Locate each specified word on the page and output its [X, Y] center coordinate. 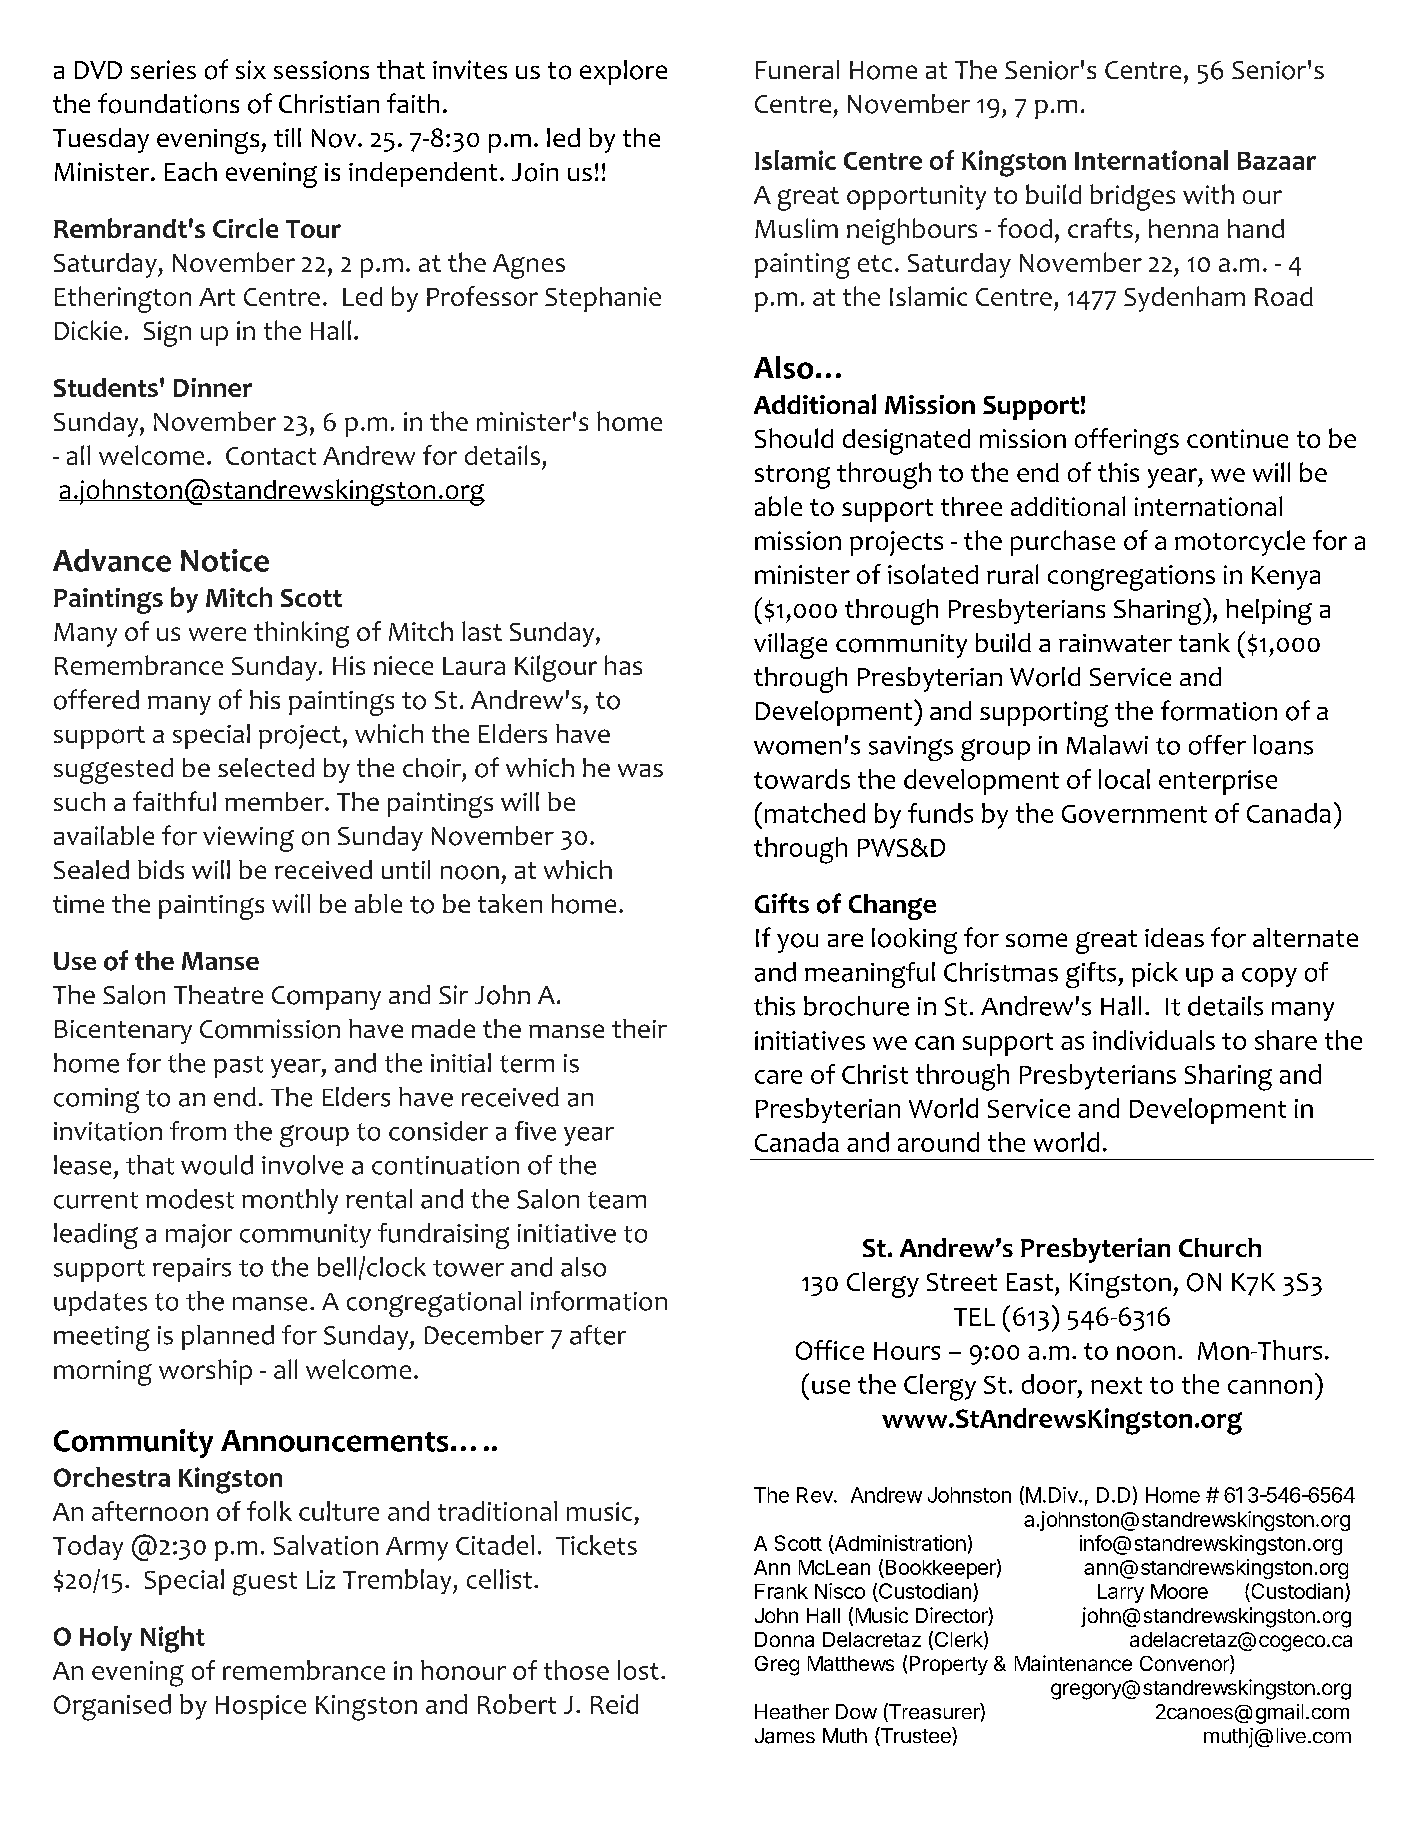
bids [161, 869]
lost [638, 1670]
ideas [1174, 937]
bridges [1132, 197]
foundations [168, 103]
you [797, 943]
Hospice [261, 1707]
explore [623, 72]
